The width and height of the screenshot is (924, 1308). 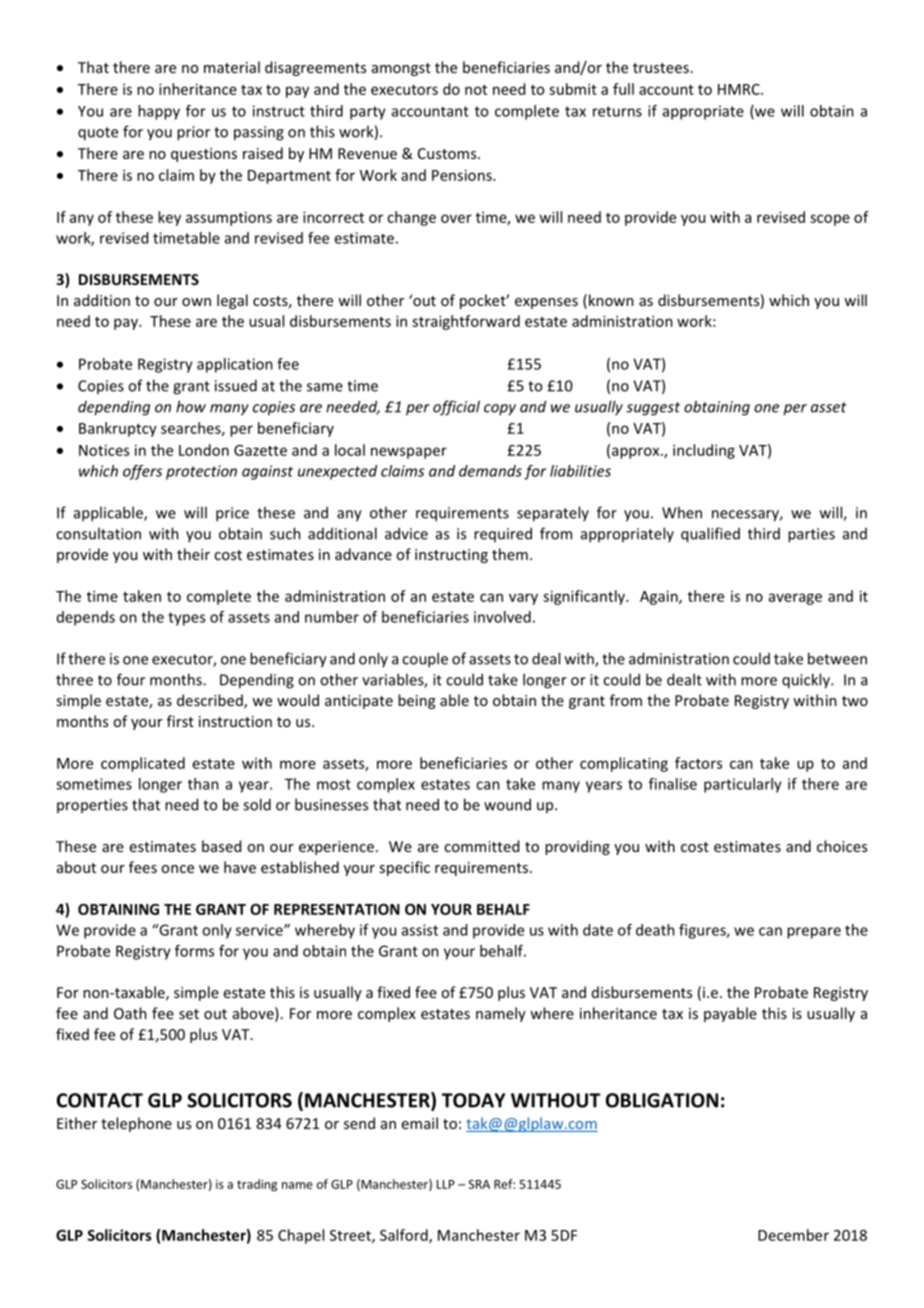 What do you see at coordinates (257, 1185) in the screenshot?
I see `trading` at bounding box center [257, 1185].
